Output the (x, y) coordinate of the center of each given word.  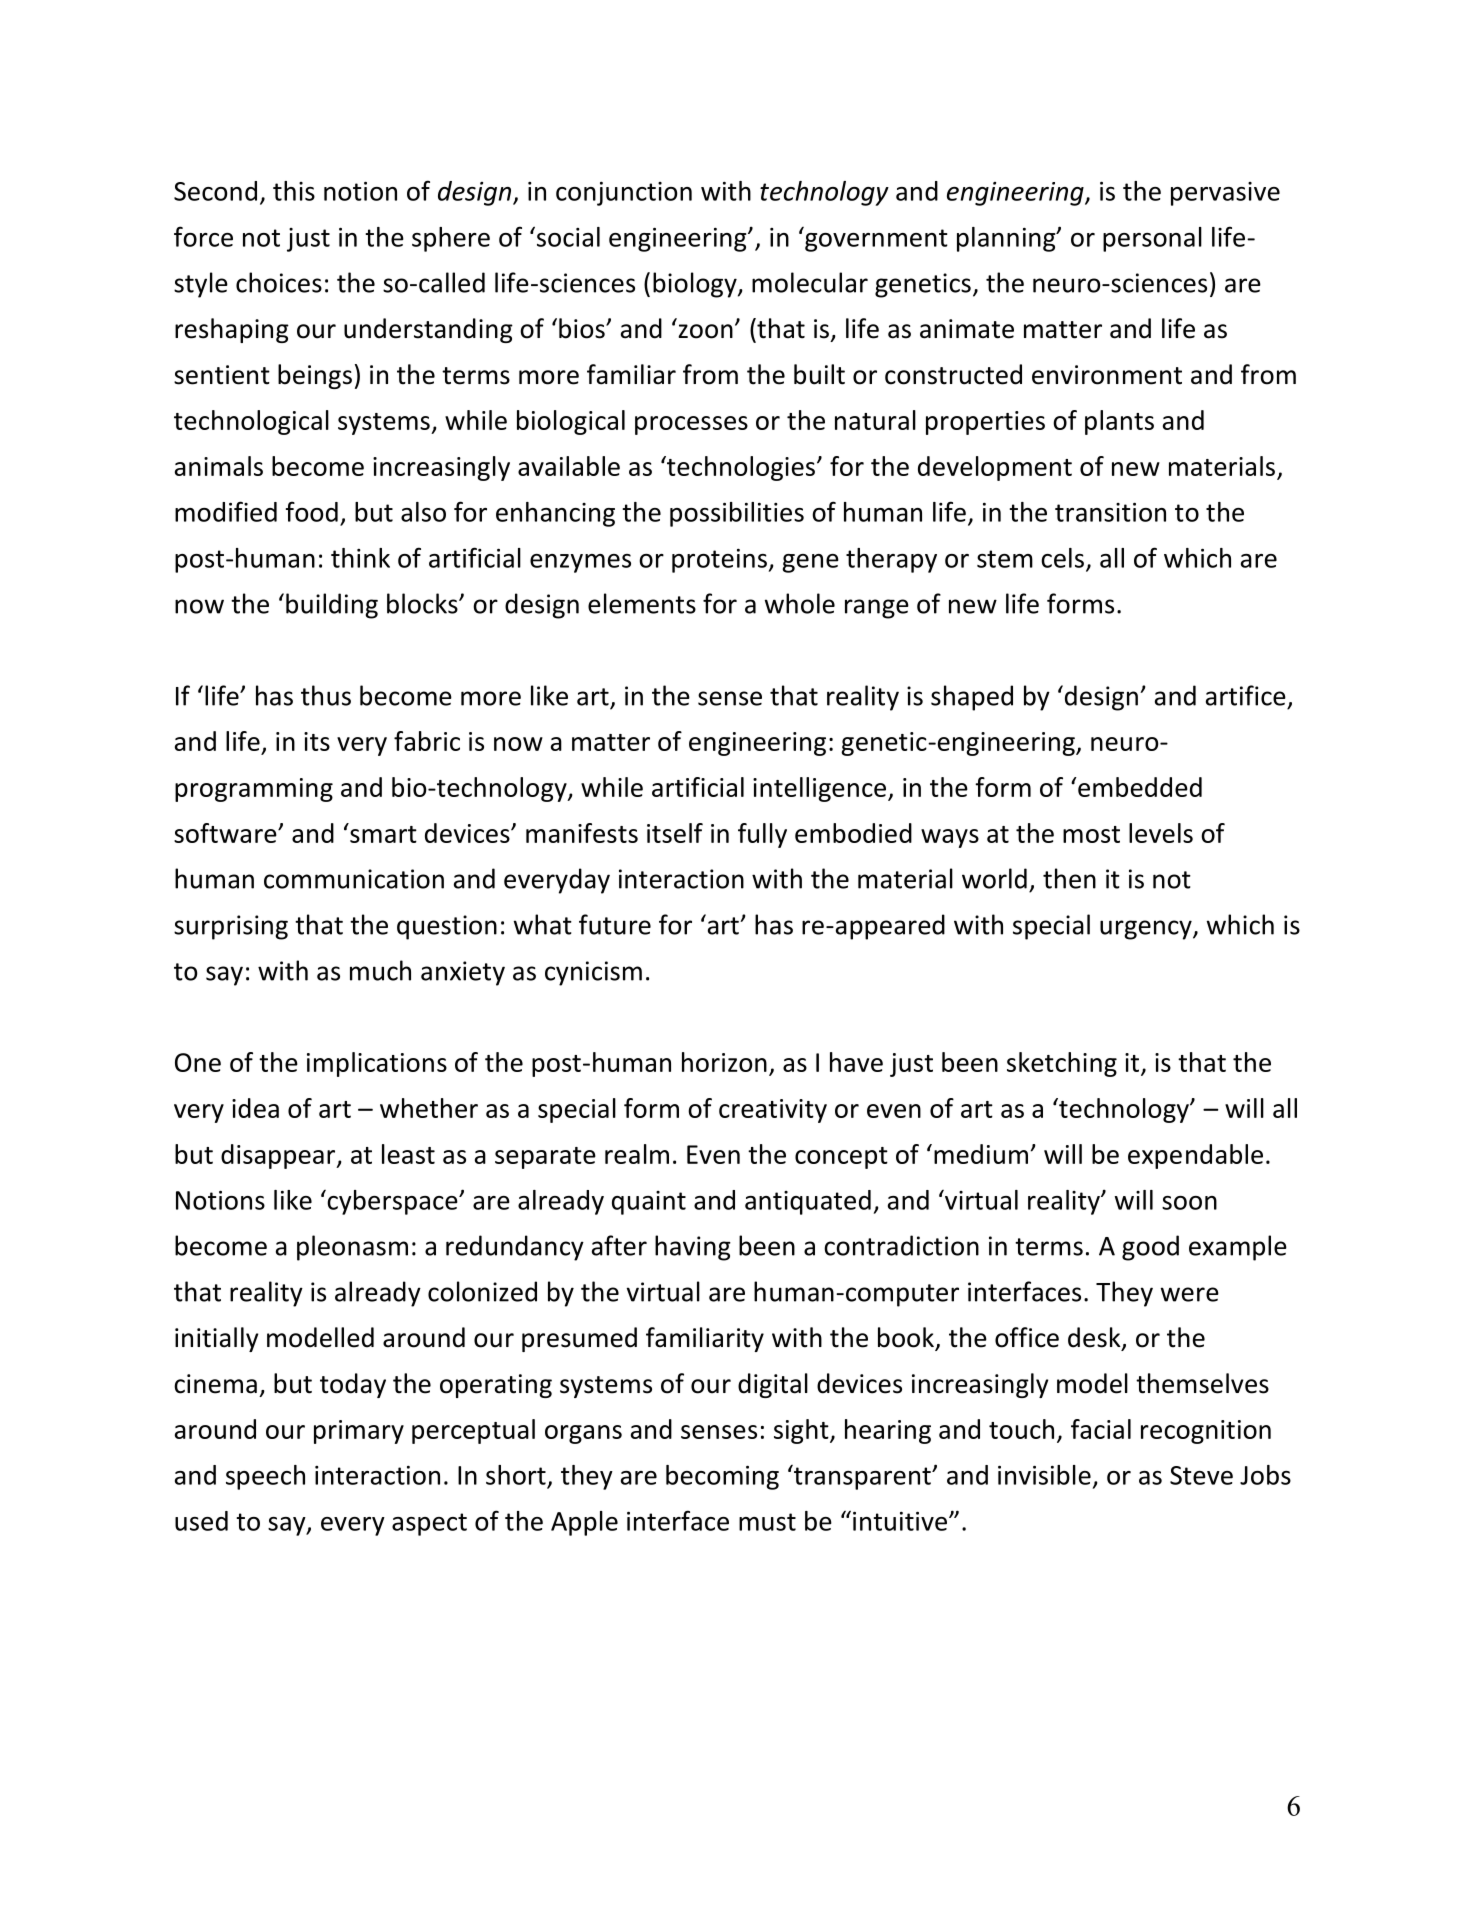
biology (696, 285)
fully (762, 835)
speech (265, 1477)
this (294, 191)
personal (1152, 239)
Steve (1201, 1475)
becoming (722, 1477)
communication (354, 879)
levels (1161, 833)
